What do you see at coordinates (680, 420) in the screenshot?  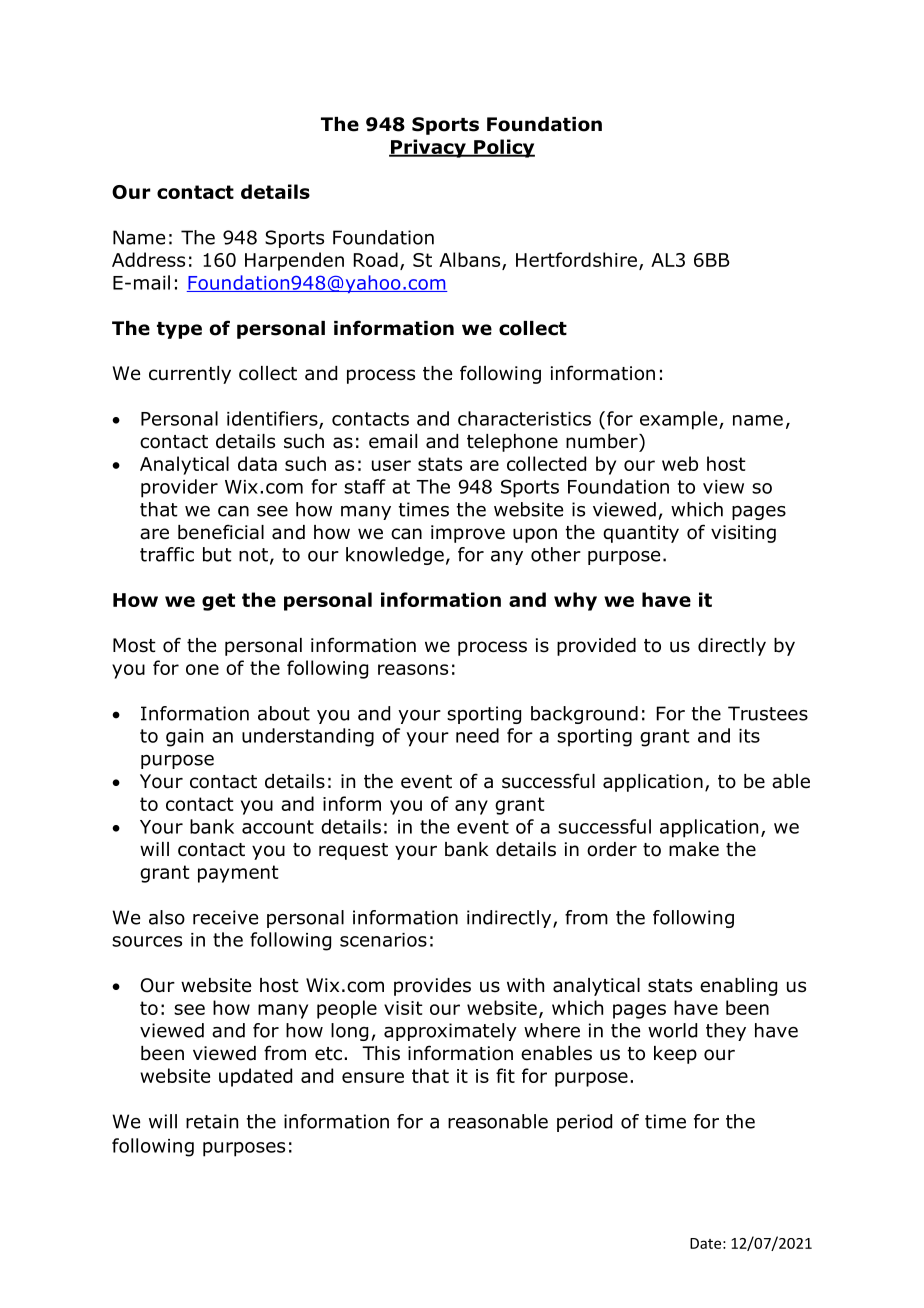 I see `example` at bounding box center [680, 420].
